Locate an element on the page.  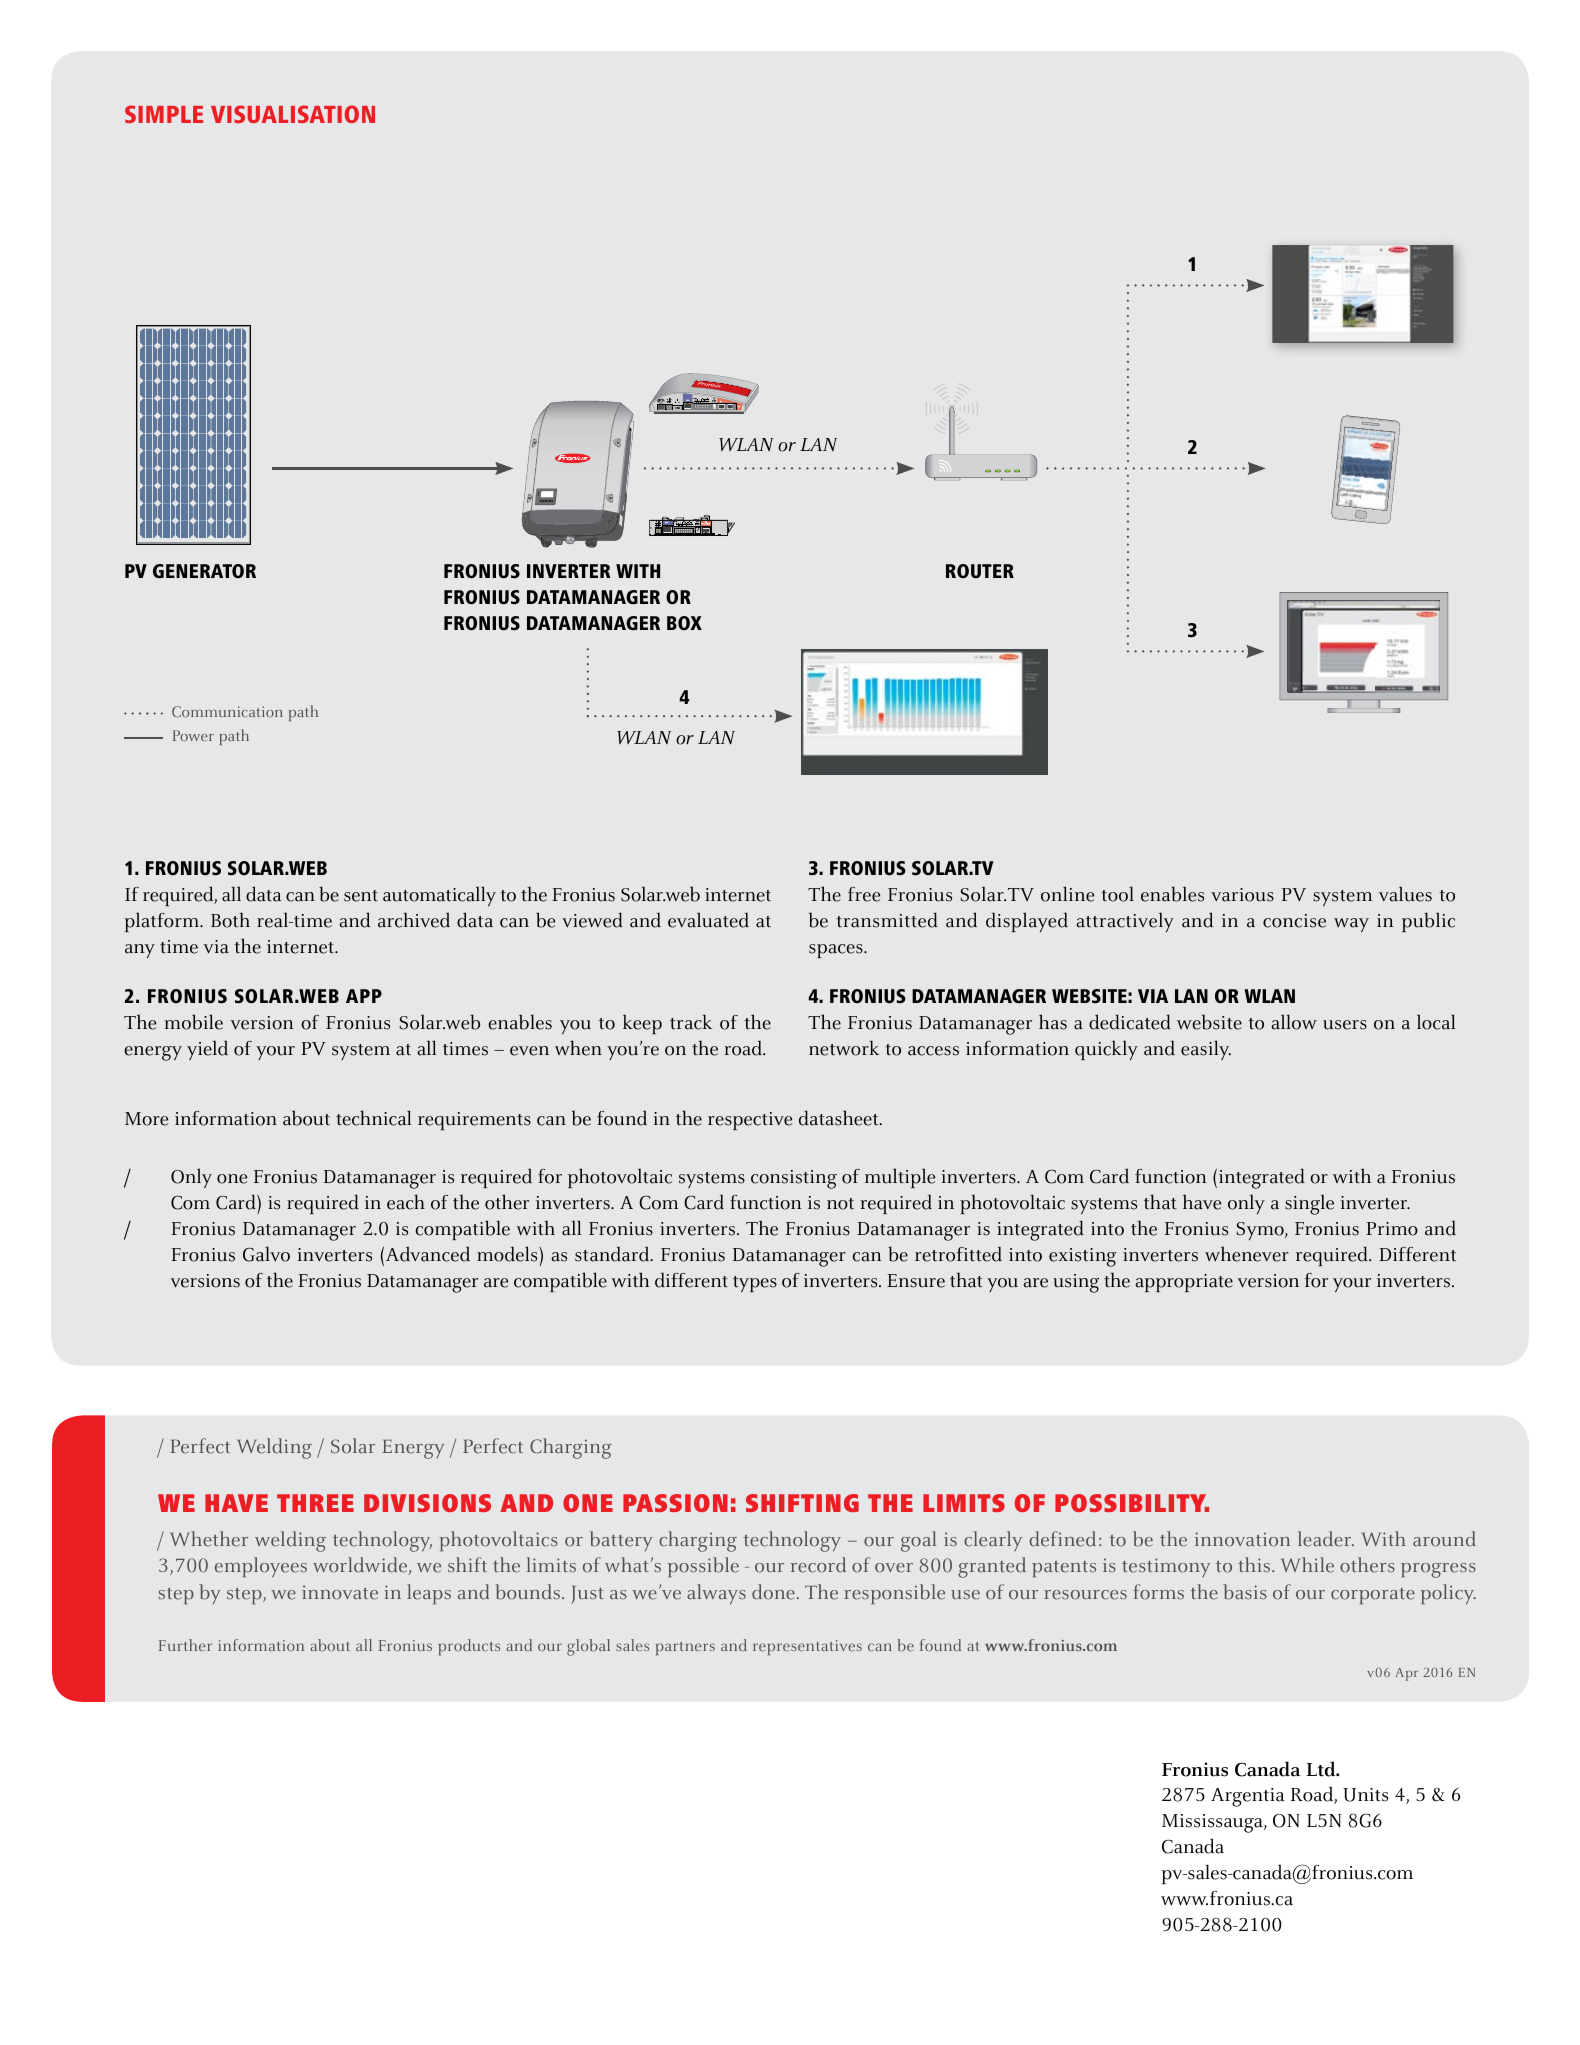
Further is located at coordinates (185, 1645).
